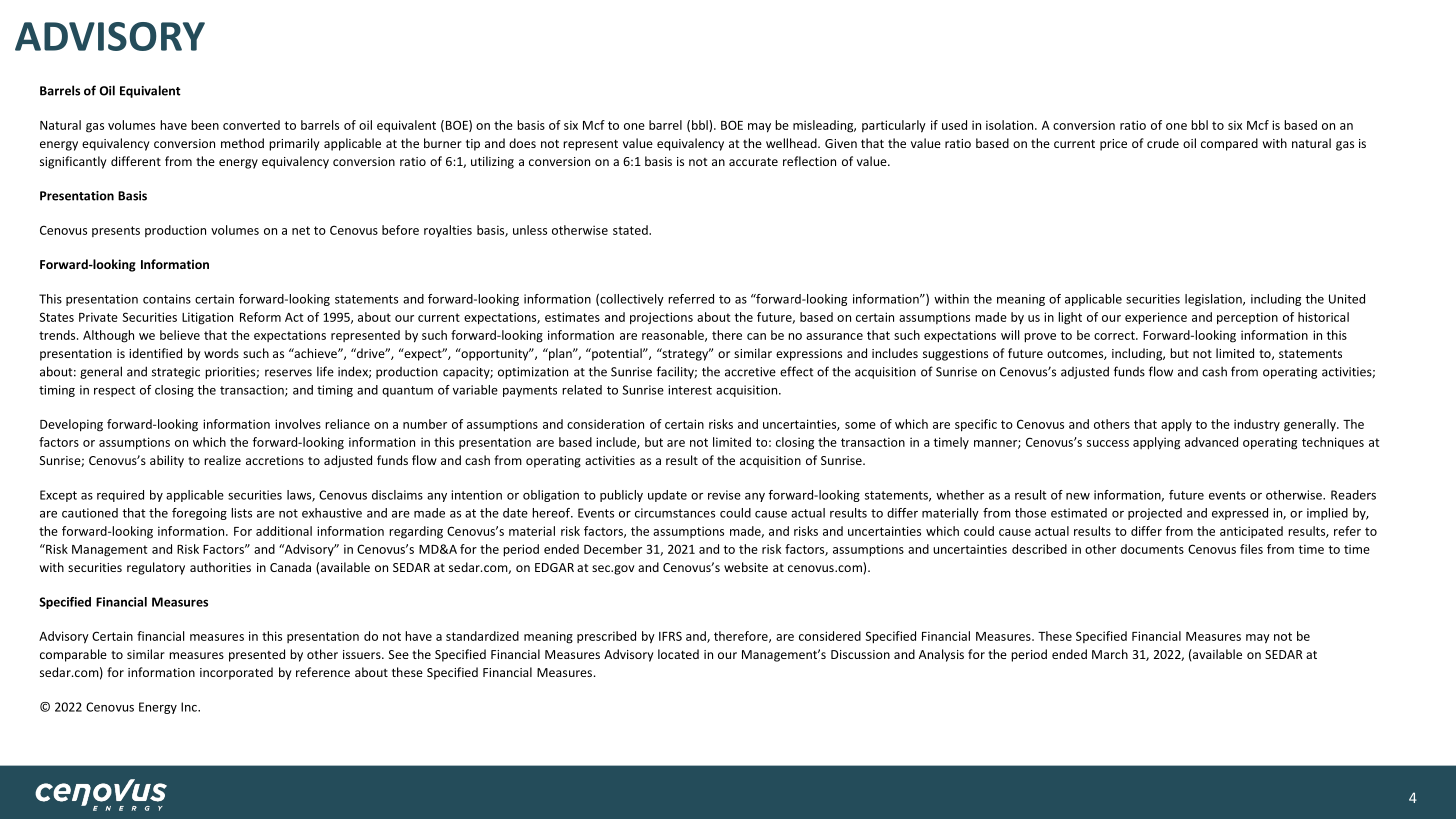 The width and height of the page is (1456, 819). I want to click on accurate, so click(753, 162).
